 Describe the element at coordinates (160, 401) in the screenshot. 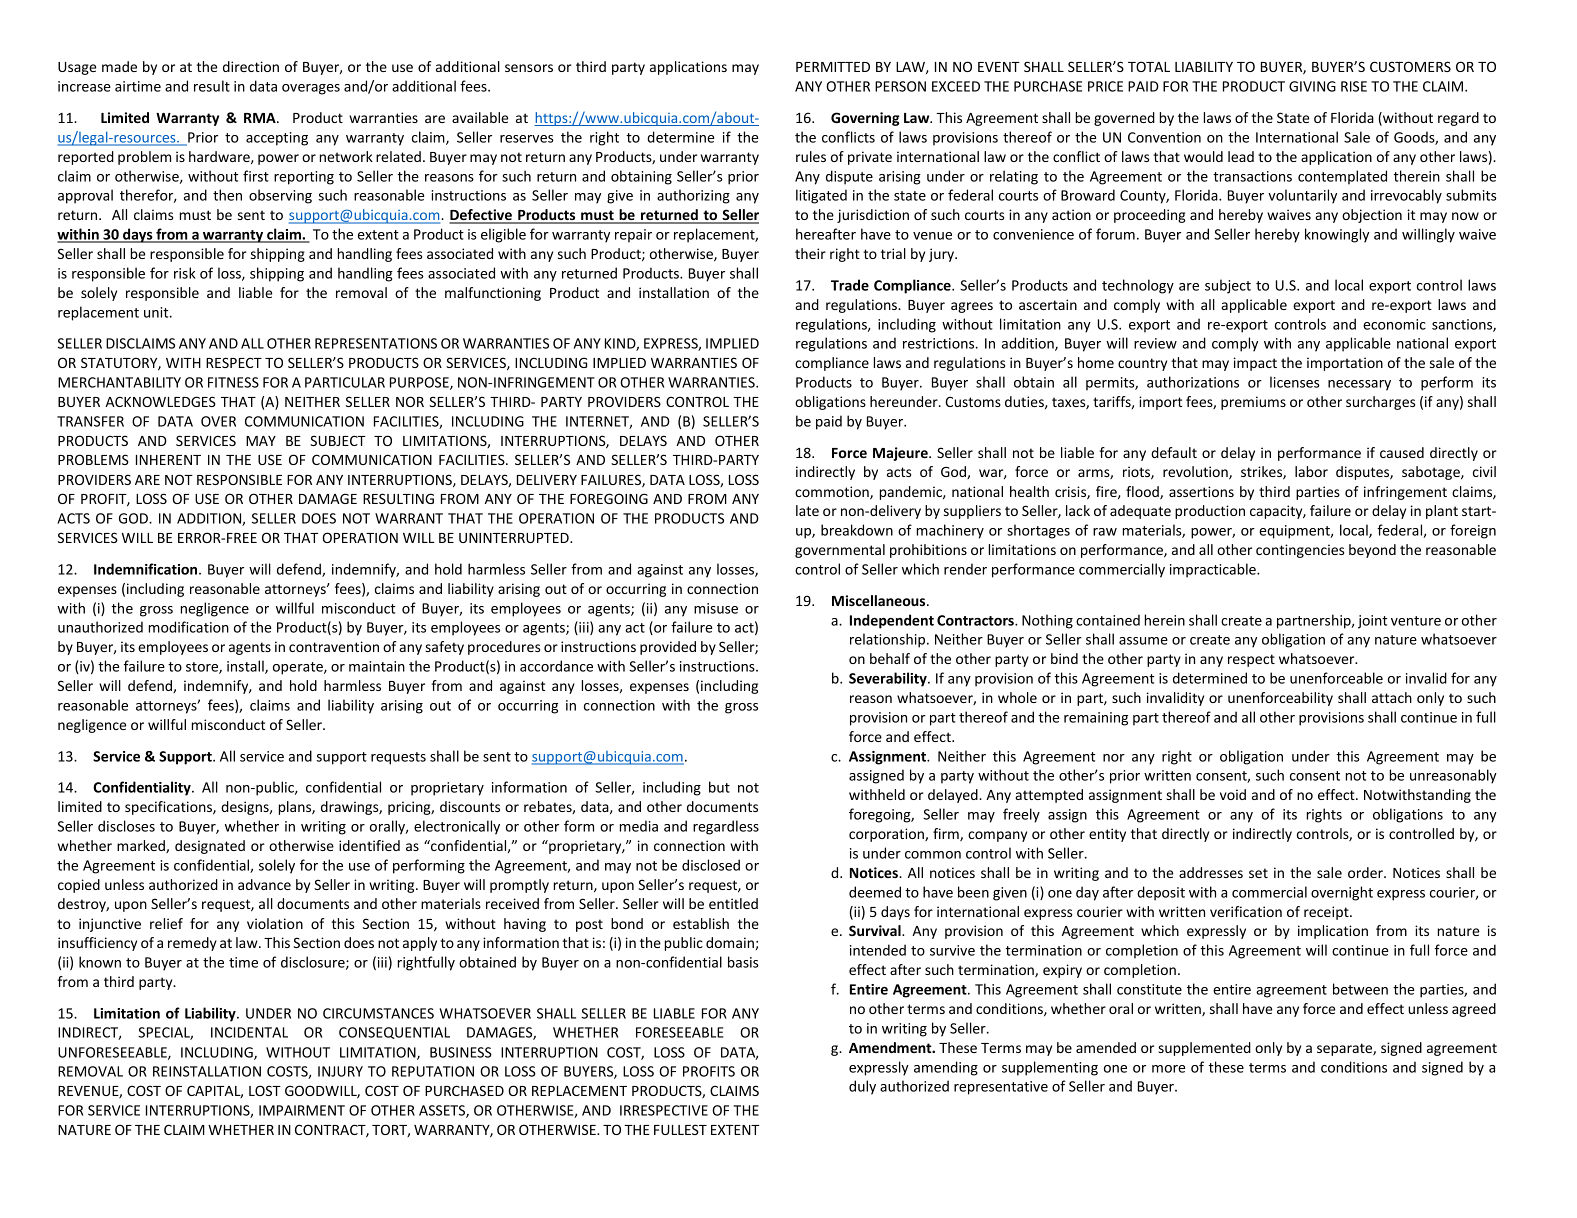

I see `ACKNOWLEDGES` at that location.
